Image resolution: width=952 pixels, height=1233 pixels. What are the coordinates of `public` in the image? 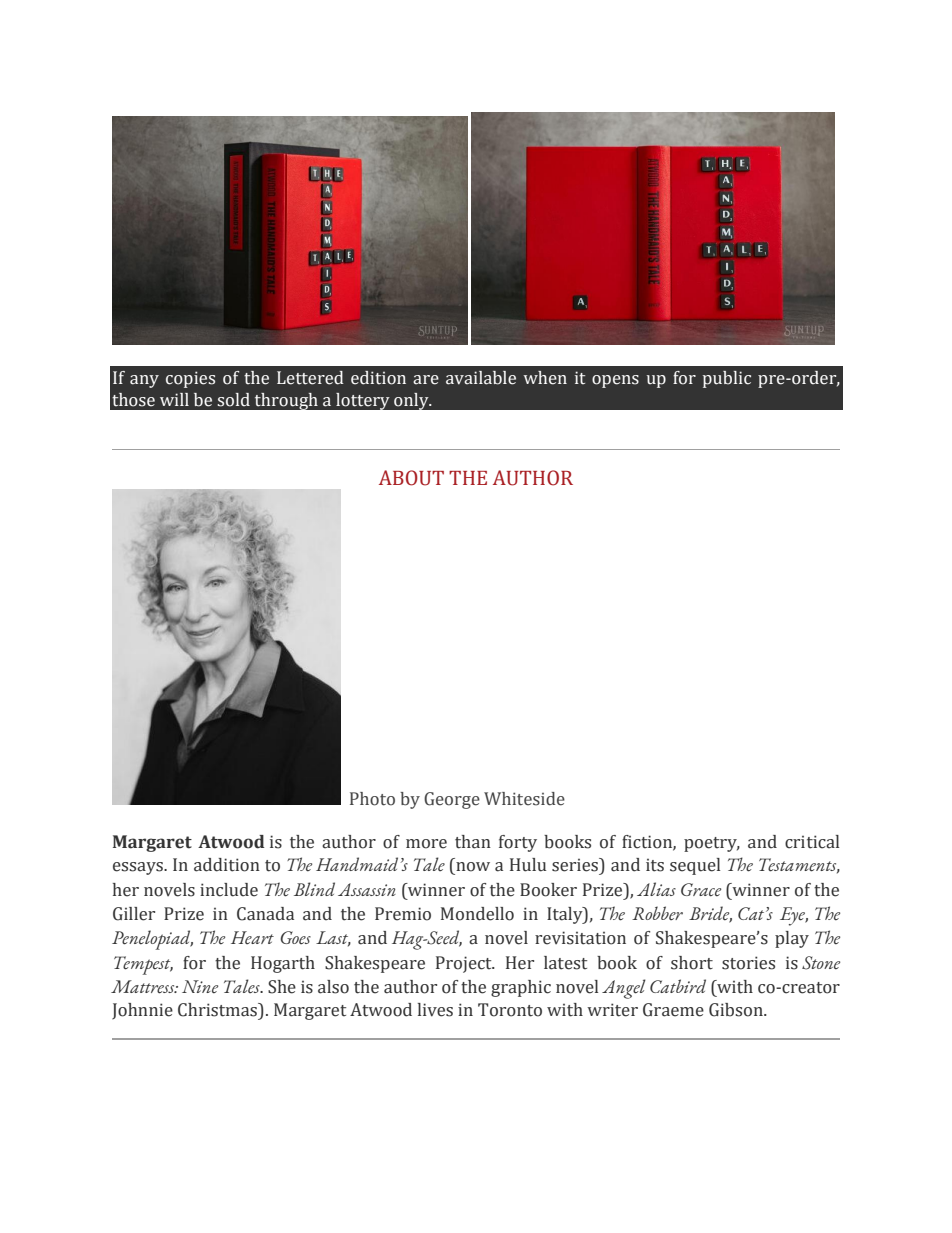 It's located at (727, 379).
